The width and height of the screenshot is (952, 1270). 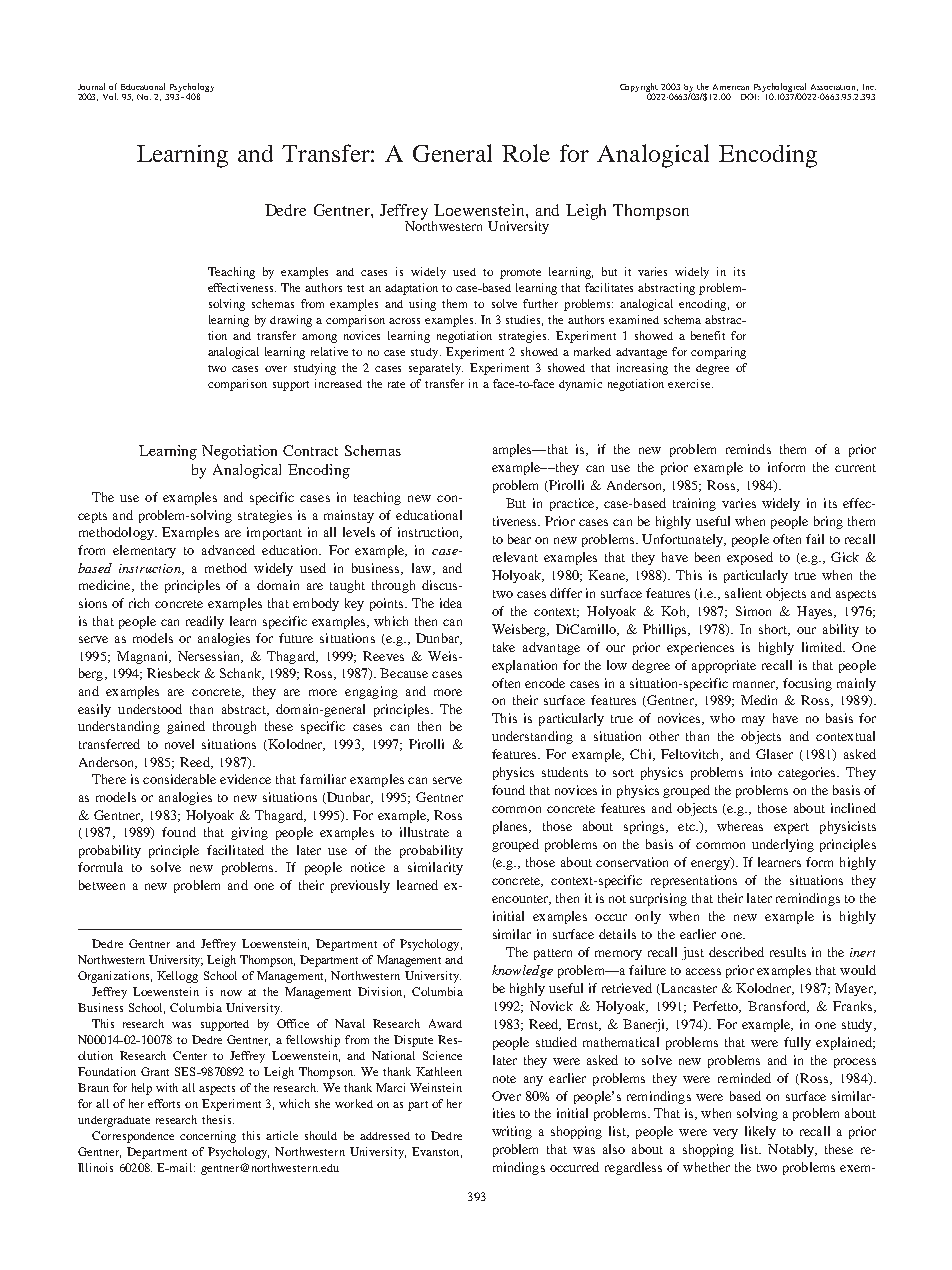 I want to click on take, so click(x=504, y=647).
